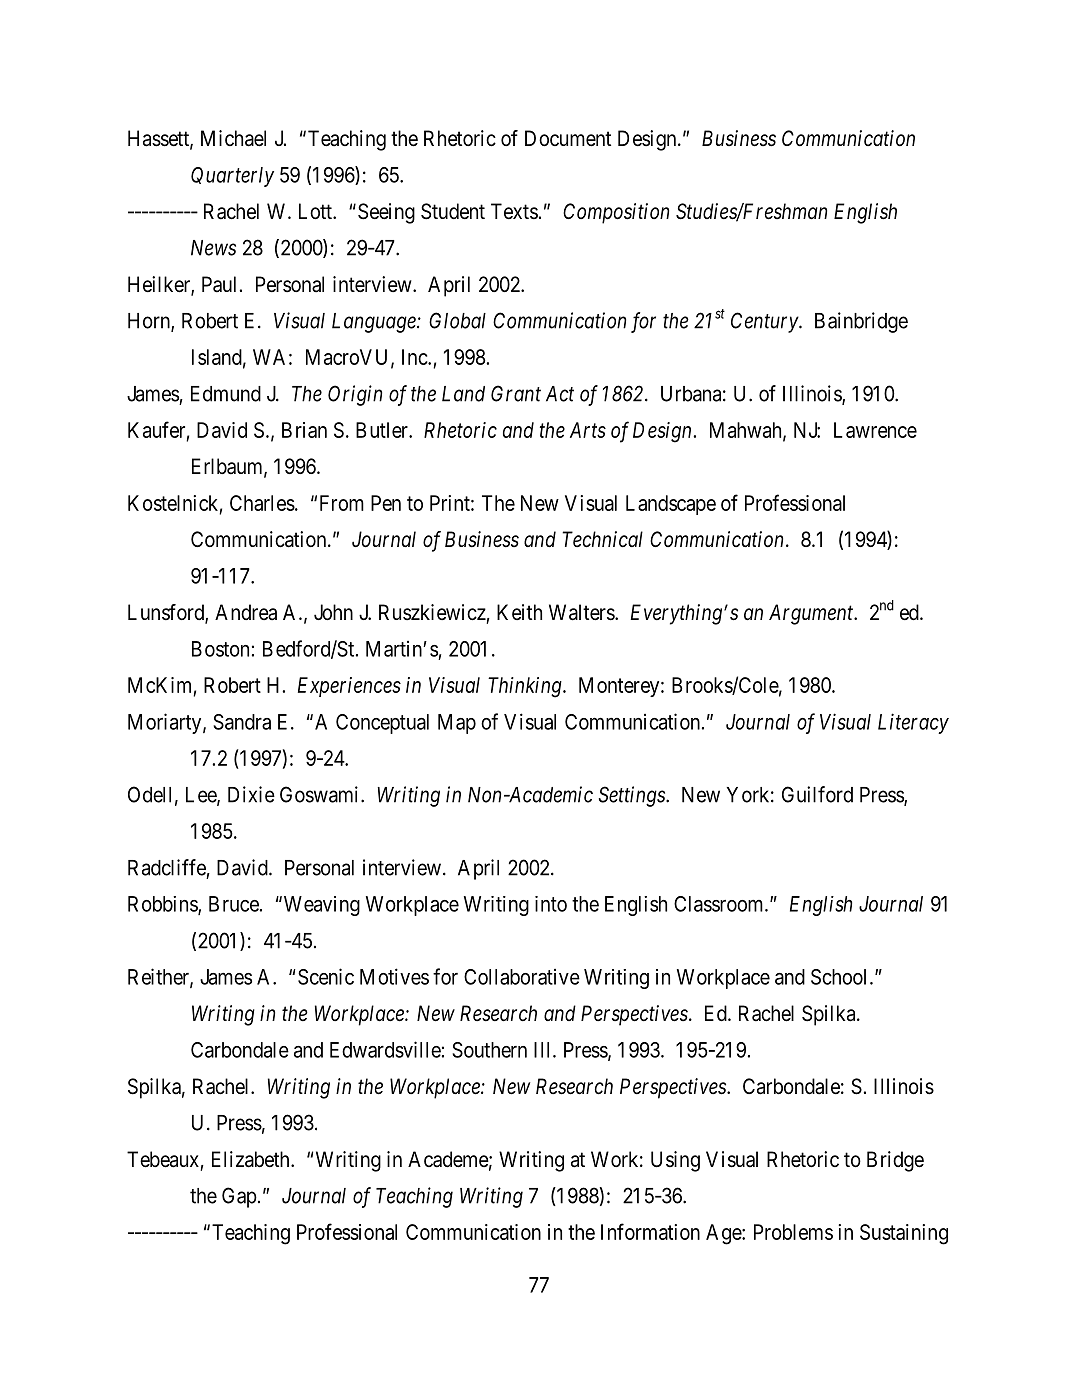 Image resolution: width=1078 pixels, height=1395 pixels. Describe the element at coordinates (568, 138) in the screenshot. I see `Document` at that location.
